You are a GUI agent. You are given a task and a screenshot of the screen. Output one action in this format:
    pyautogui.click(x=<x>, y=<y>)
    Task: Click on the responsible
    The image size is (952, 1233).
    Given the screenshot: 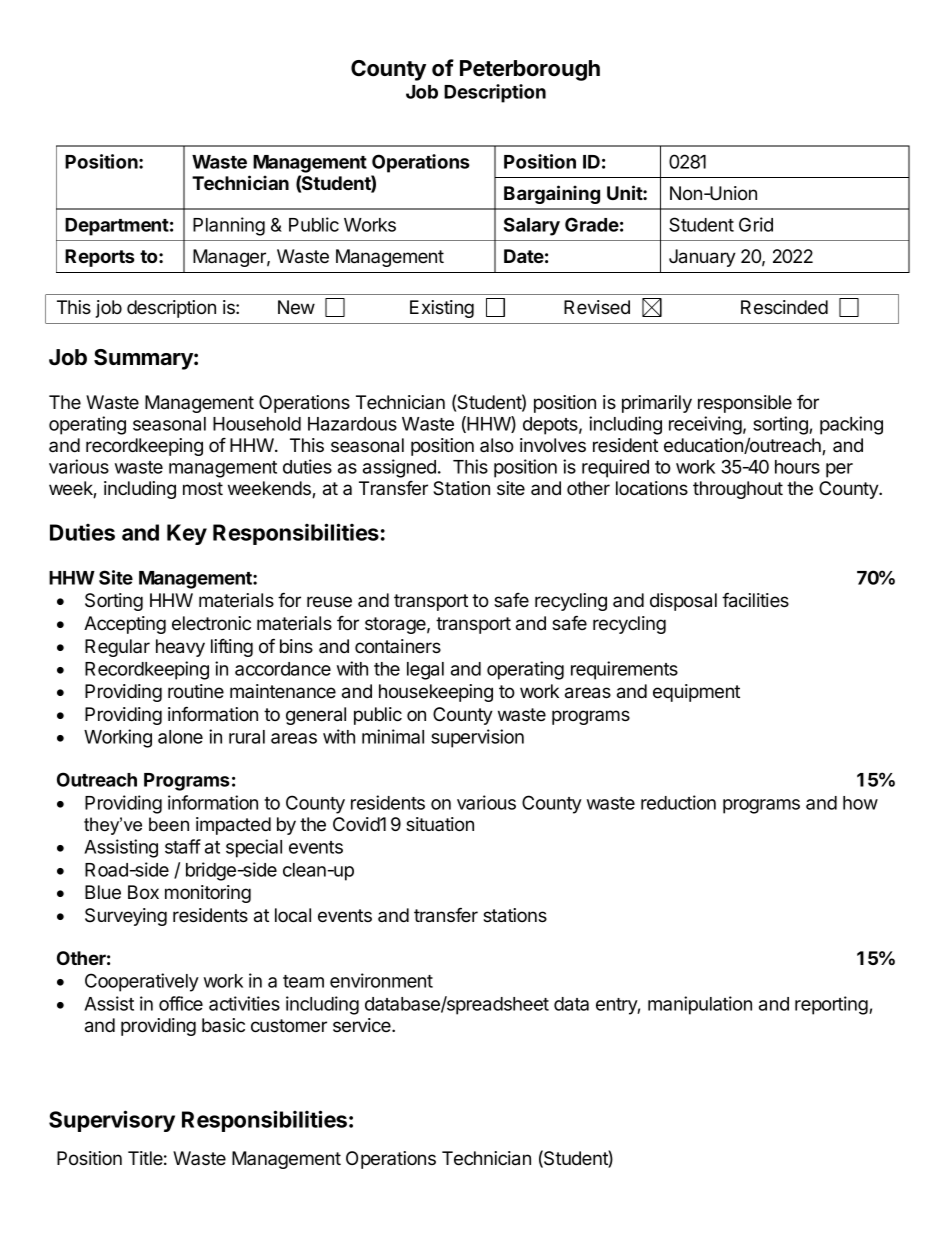 What is the action you would take?
    pyautogui.click(x=745, y=404)
